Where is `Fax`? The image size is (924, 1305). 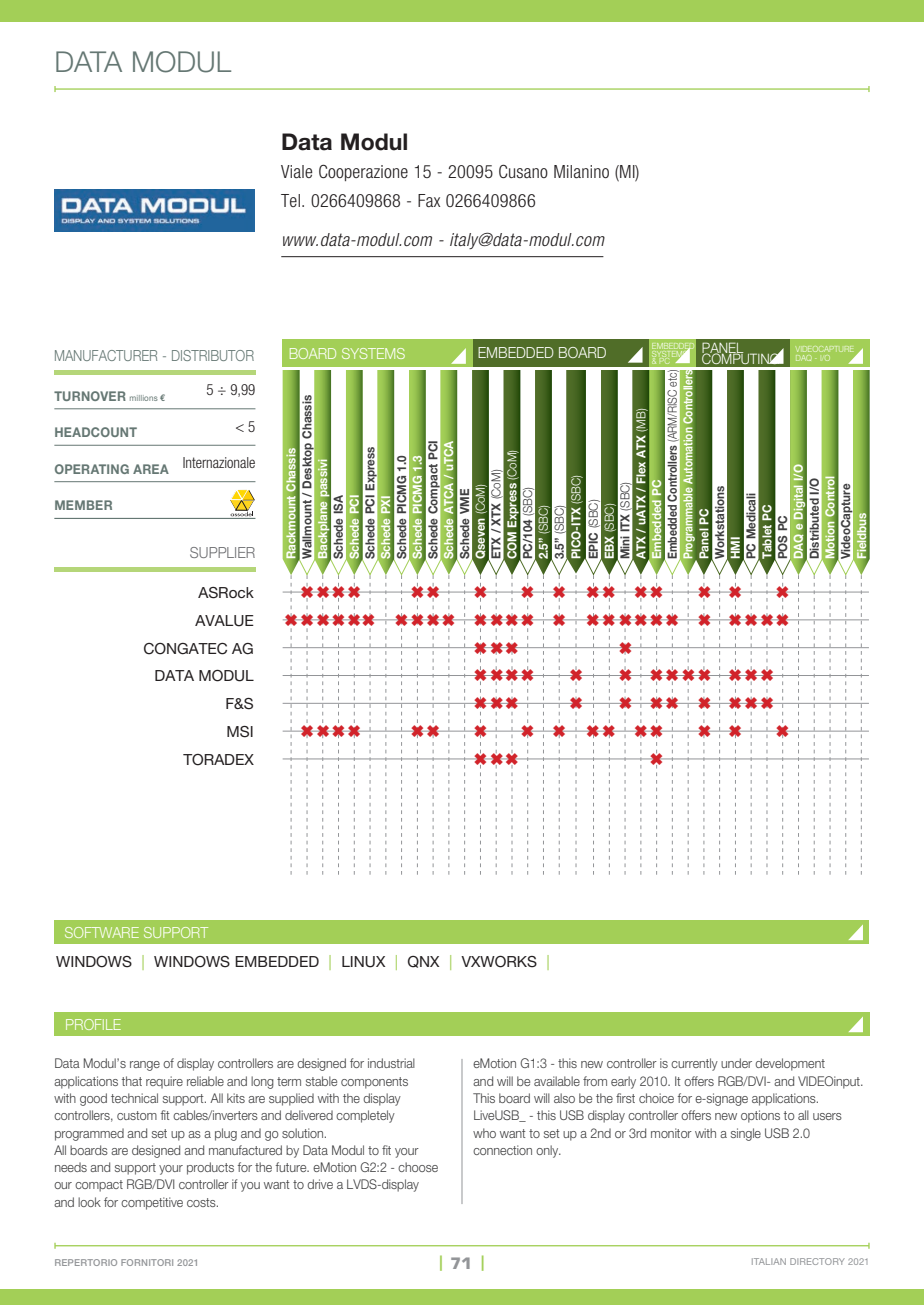
Fax is located at coordinates (429, 200).
